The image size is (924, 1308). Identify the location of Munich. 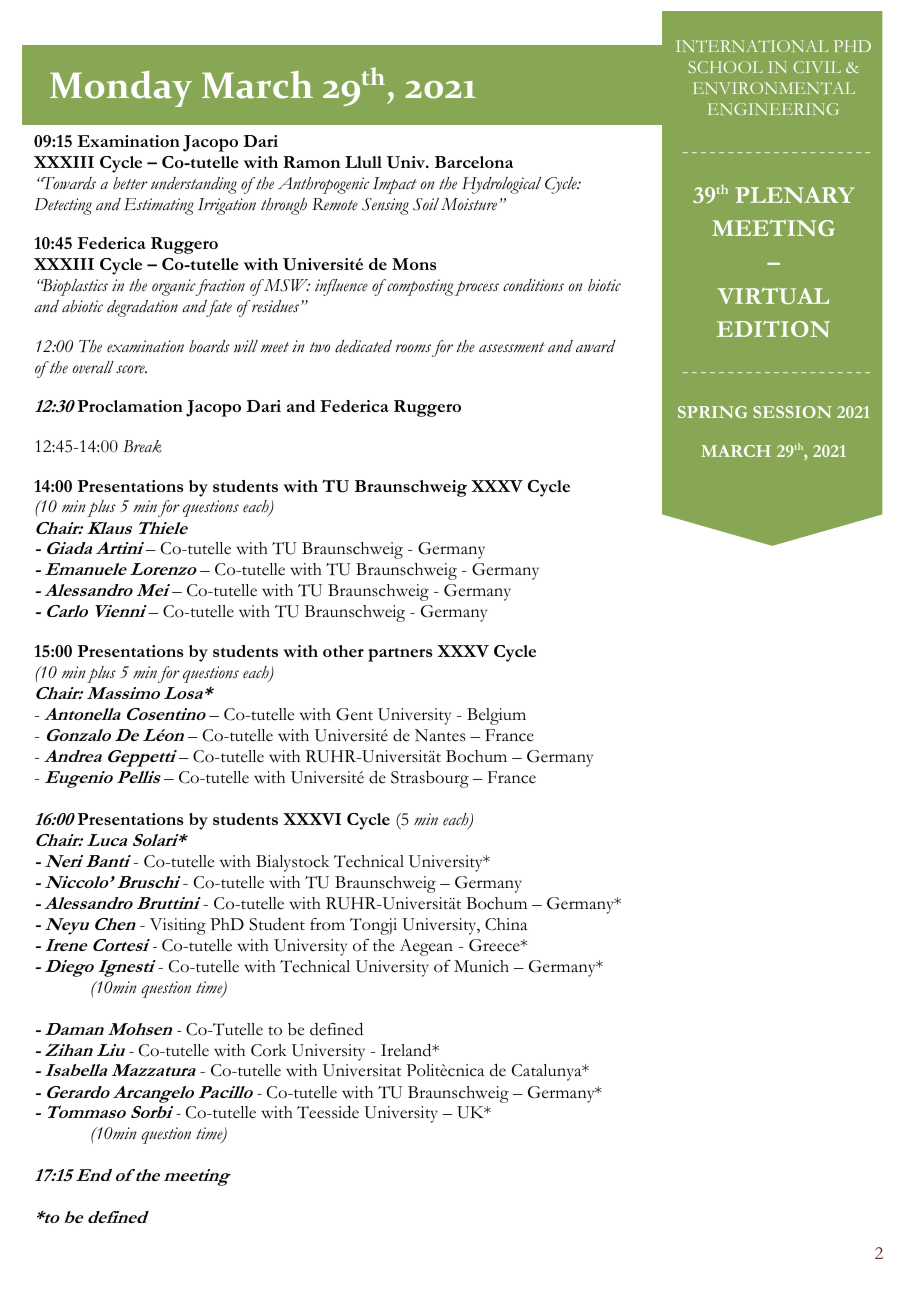
(481, 966).
